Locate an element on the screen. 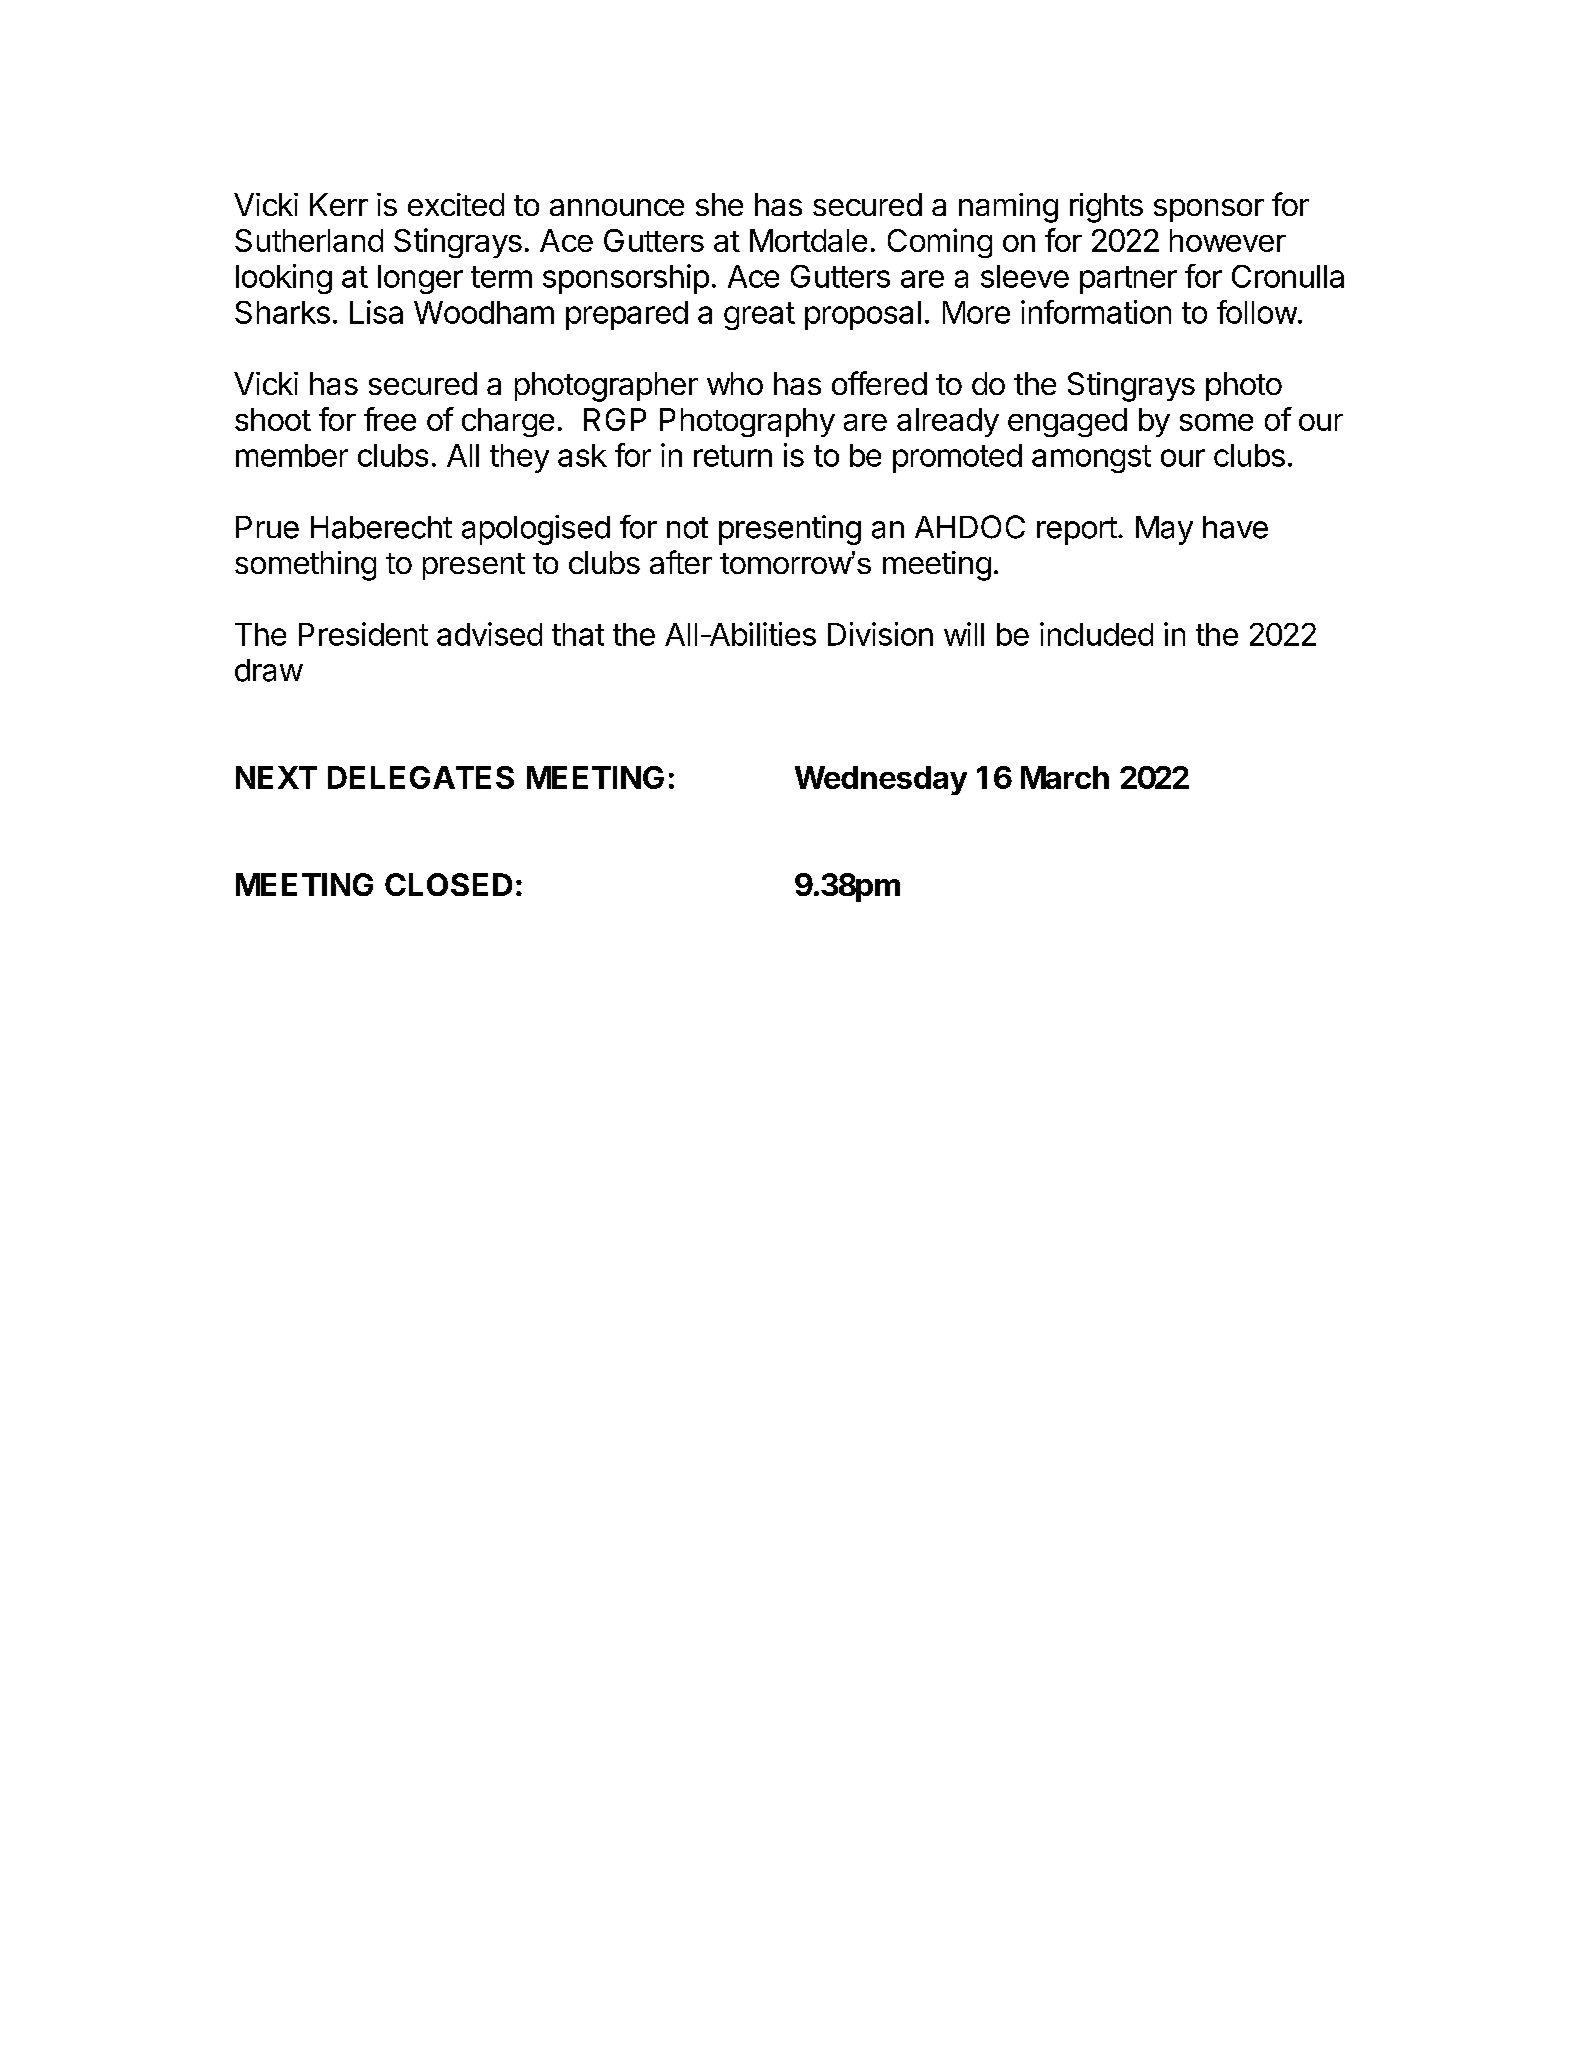 Image resolution: width=1587 pixels, height=2054 pixels. CLOSED is located at coordinates (448, 884).
